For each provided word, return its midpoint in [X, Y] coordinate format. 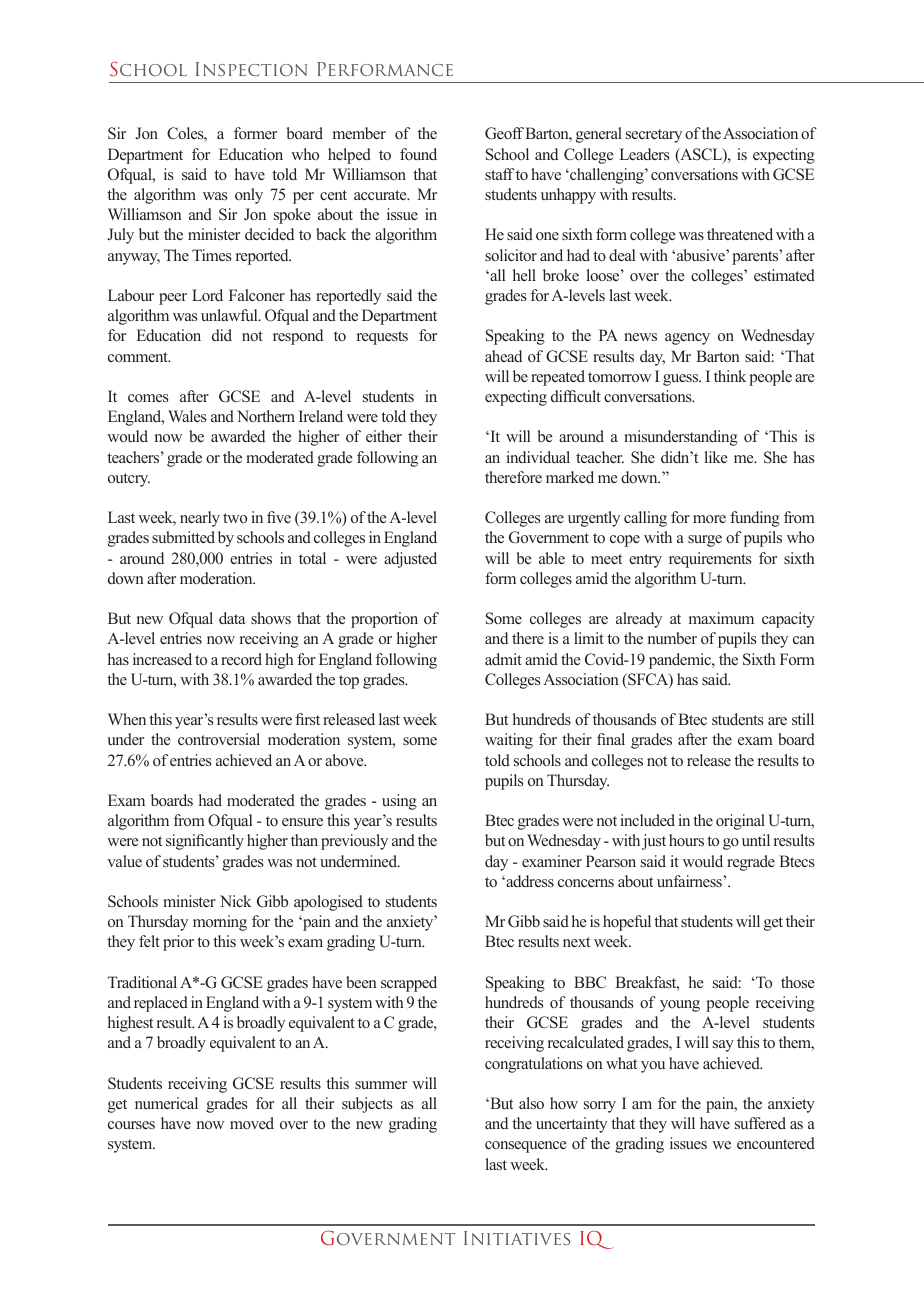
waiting [509, 741]
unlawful [230, 315]
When [127, 719]
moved [252, 1123]
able [552, 558]
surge [705, 541]
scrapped [409, 984]
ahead [503, 356]
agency [687, 339]
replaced [161, 1004]
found [418, 154]
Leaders [644, 154]
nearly [200, 519]
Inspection [251, 69]
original [740, 822]
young [680, 1006]
